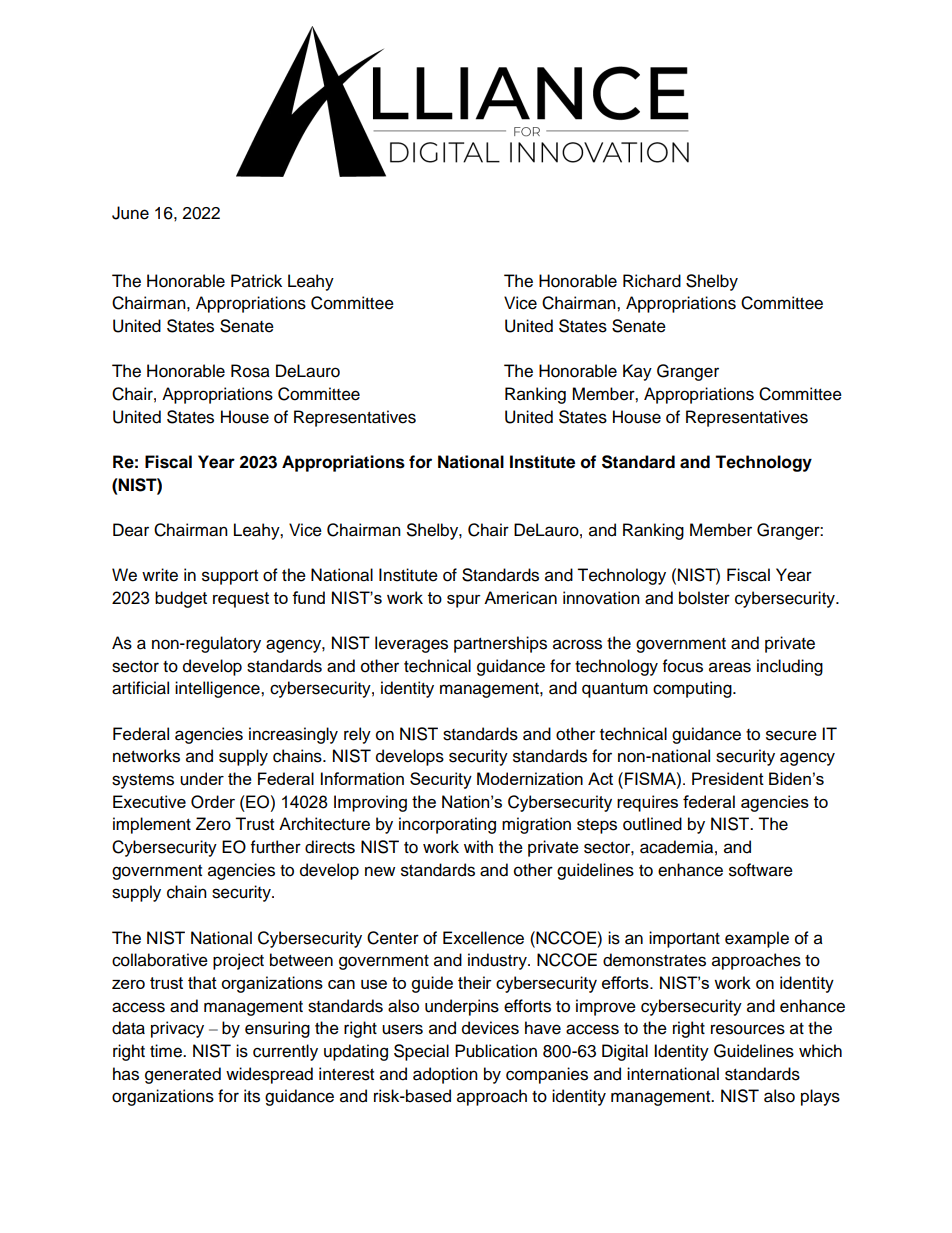 The width and height of the image is (952, 1233). I want to click on Kay, so click(637, 372).
